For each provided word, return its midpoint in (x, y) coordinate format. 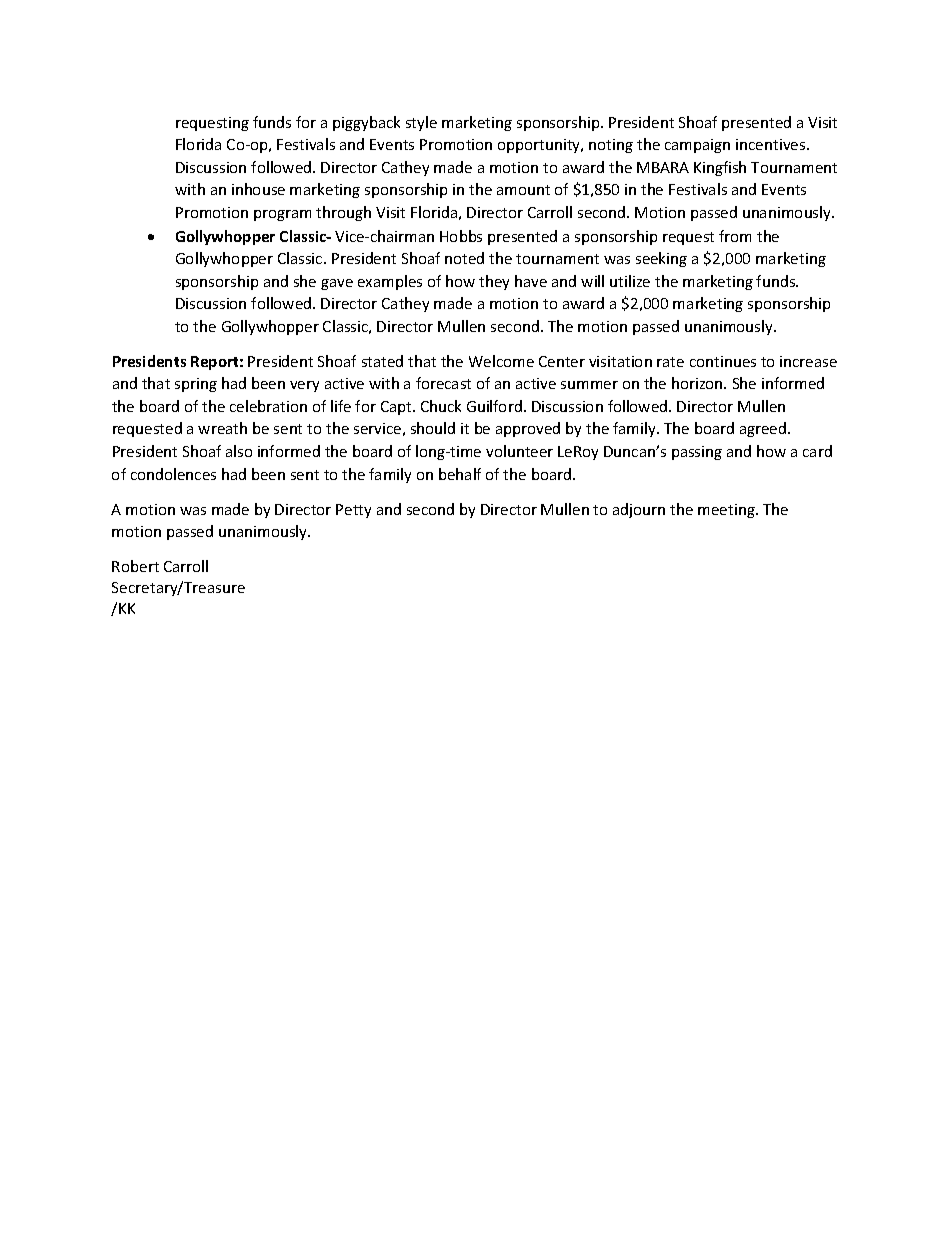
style (421, 123)
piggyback (366, 123)
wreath (222, 428)
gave (337, 284)
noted (464, 258)
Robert (135, 566)
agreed (764, 429)
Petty (353, 511)
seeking (661, 259)
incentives (772, 144)
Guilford (494, 406)
